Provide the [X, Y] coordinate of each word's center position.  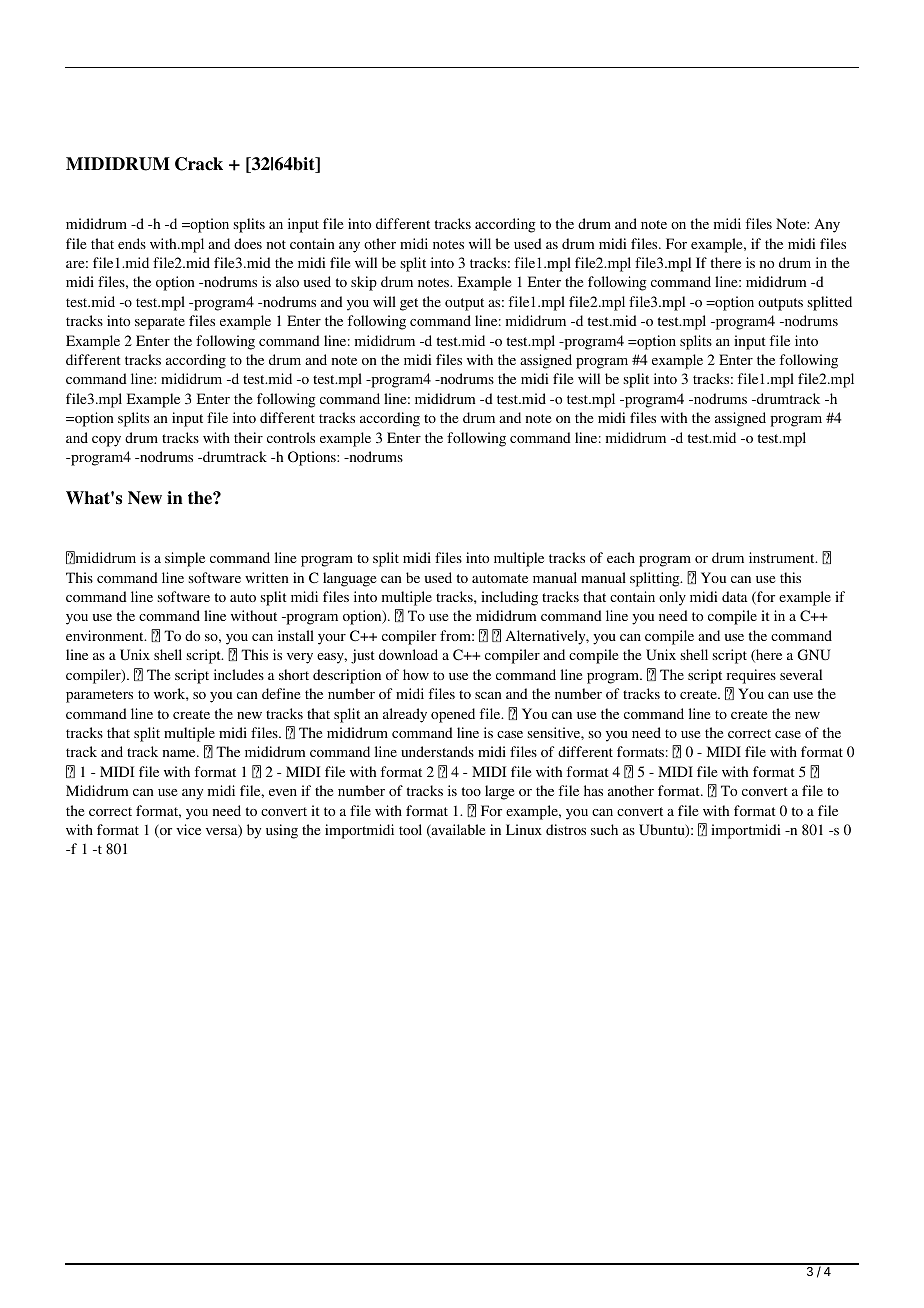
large [499, 792]
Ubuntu [663, 831]
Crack [199, 164]
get [409, 304]
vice [188, 829]
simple [185, 559]
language [349, 579]
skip [364, 283]
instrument [783, 557]
